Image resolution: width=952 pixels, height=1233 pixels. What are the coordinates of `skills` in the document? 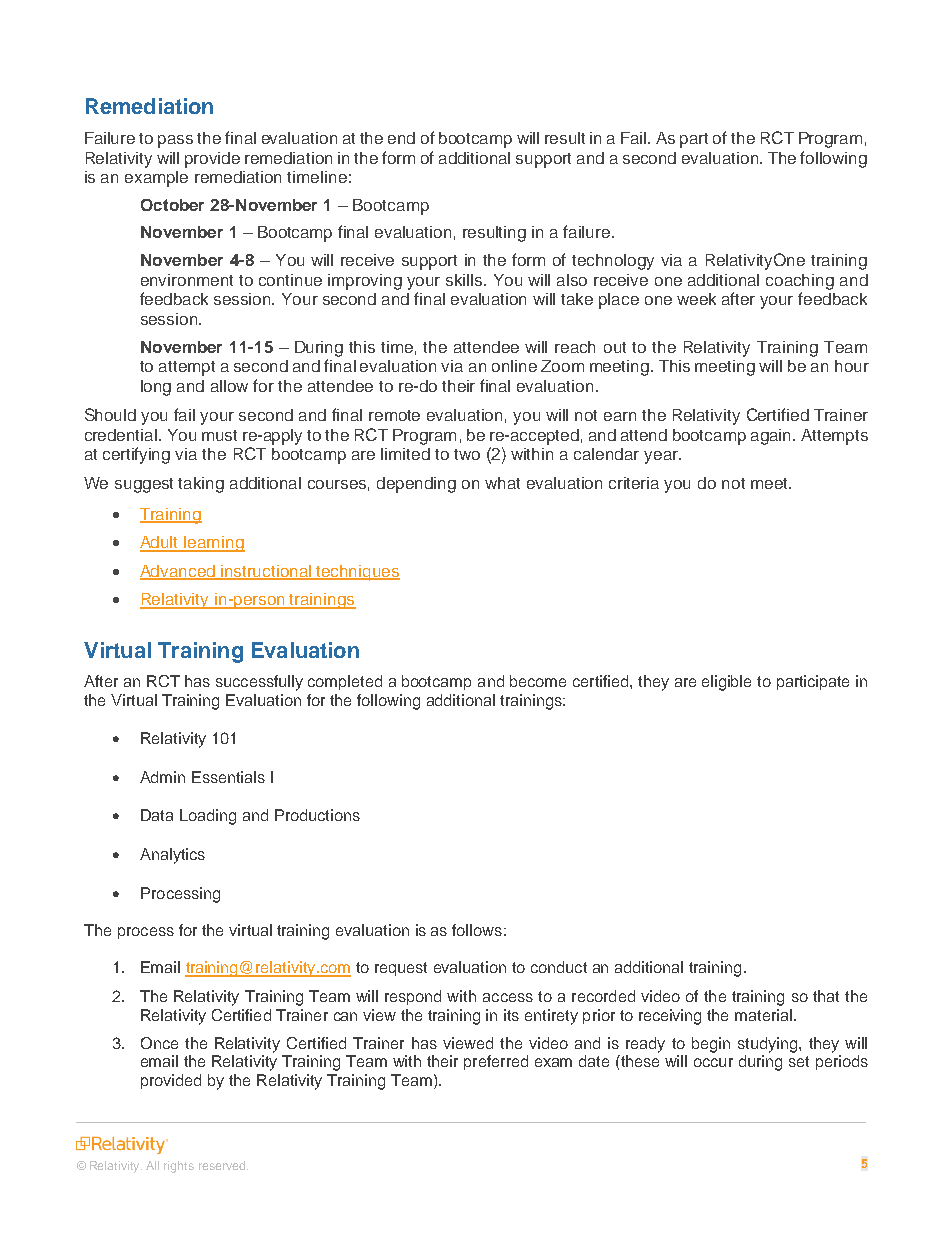 It's located at (465, 280).
